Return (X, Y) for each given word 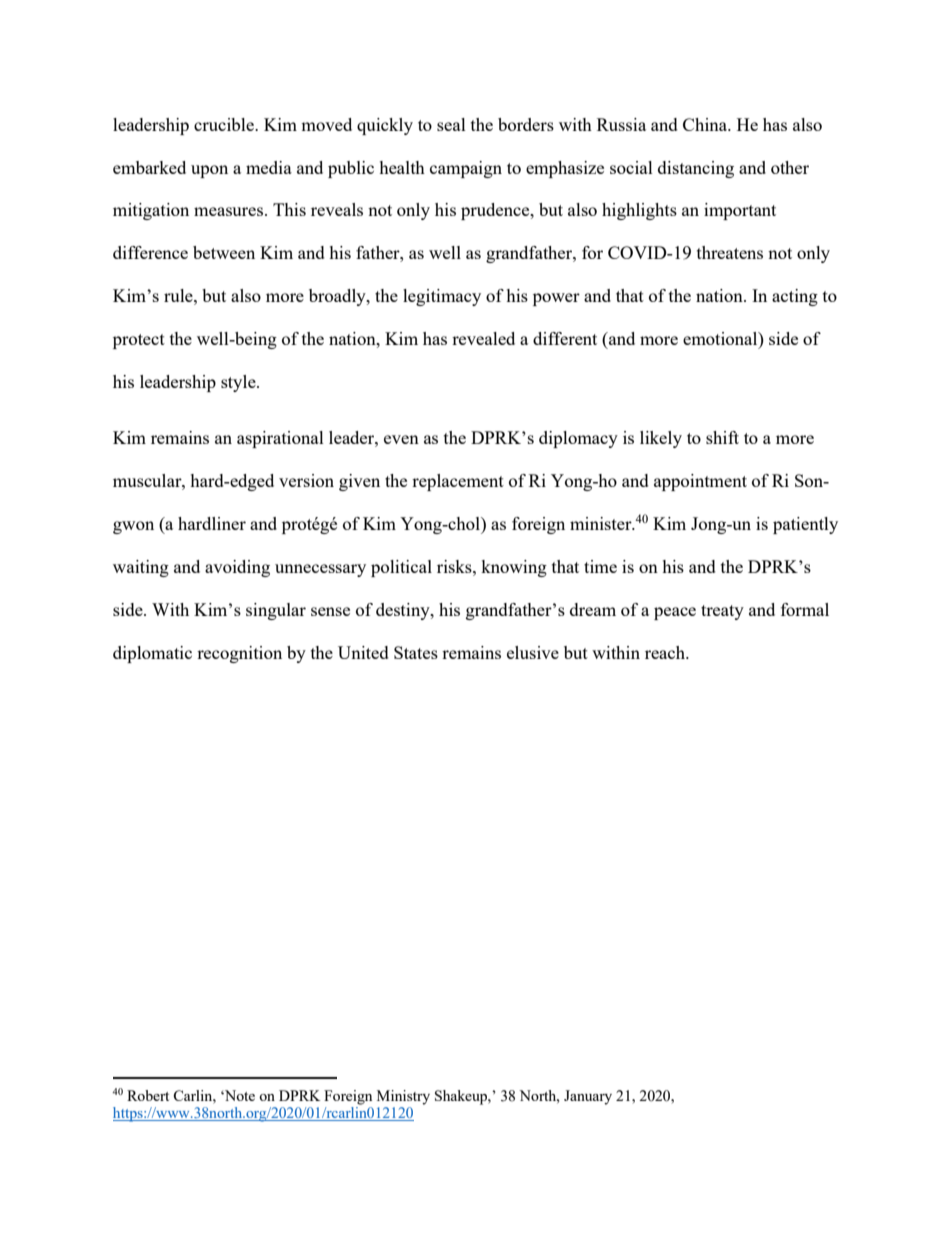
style (239, 383)
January (588, 1097)
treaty (722, 612)
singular (276, 611)
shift (722, 437)
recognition (239, 654)
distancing (696, 169)
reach (666, 652)
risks (455, 566)
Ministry (403, 1097)
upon (209, 171)
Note (239, 1095)
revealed (483, 338)
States (416, 652)
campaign (466, 169)
